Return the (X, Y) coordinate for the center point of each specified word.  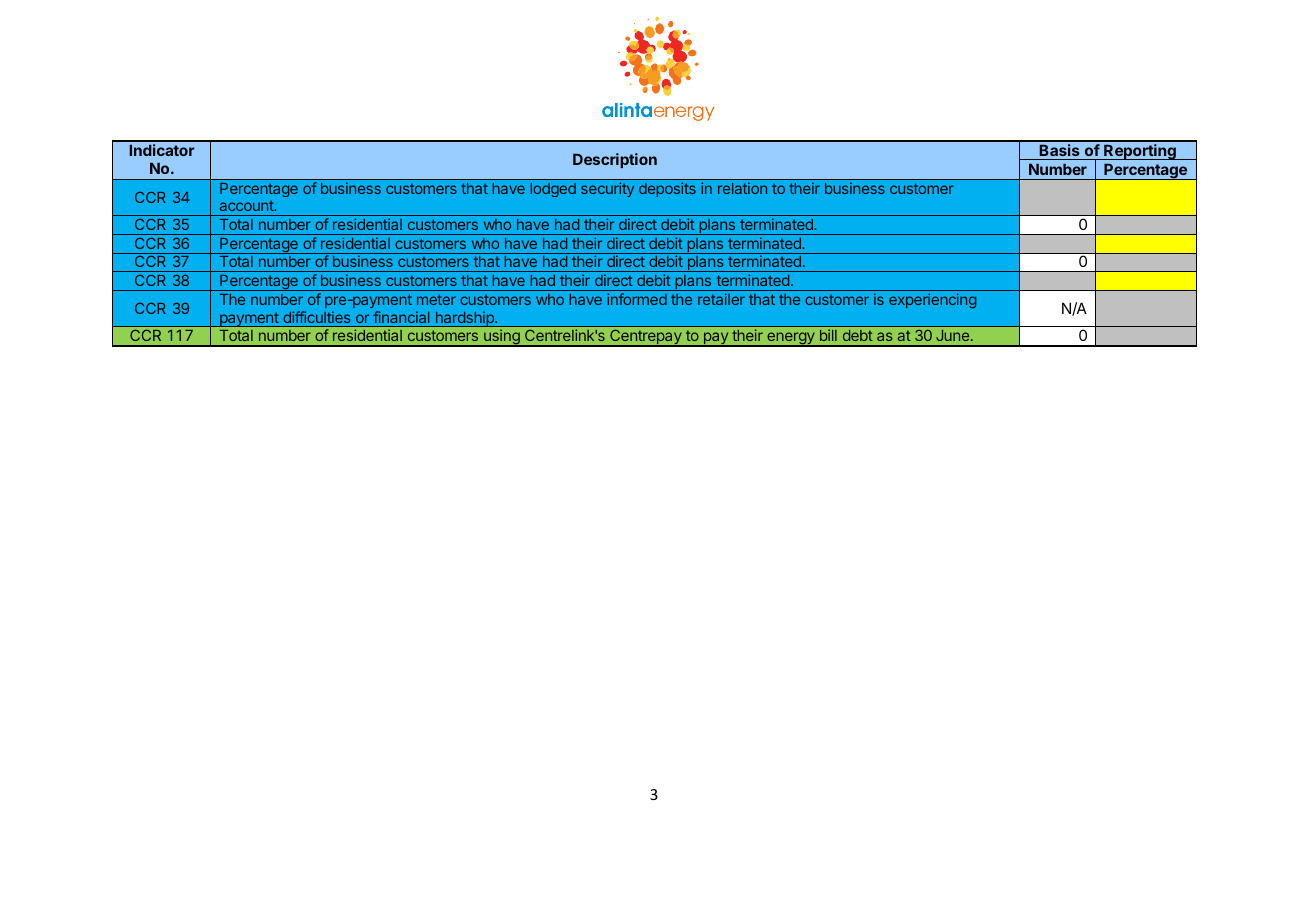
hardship (464, 319)
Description (615, 160)
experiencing (932, 300)
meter (436, 299)
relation (742, 188)
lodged (553, 190)
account (247, 205)
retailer (721, 299)
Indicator (162, 150)
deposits (667, 189)
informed (637, 299)
